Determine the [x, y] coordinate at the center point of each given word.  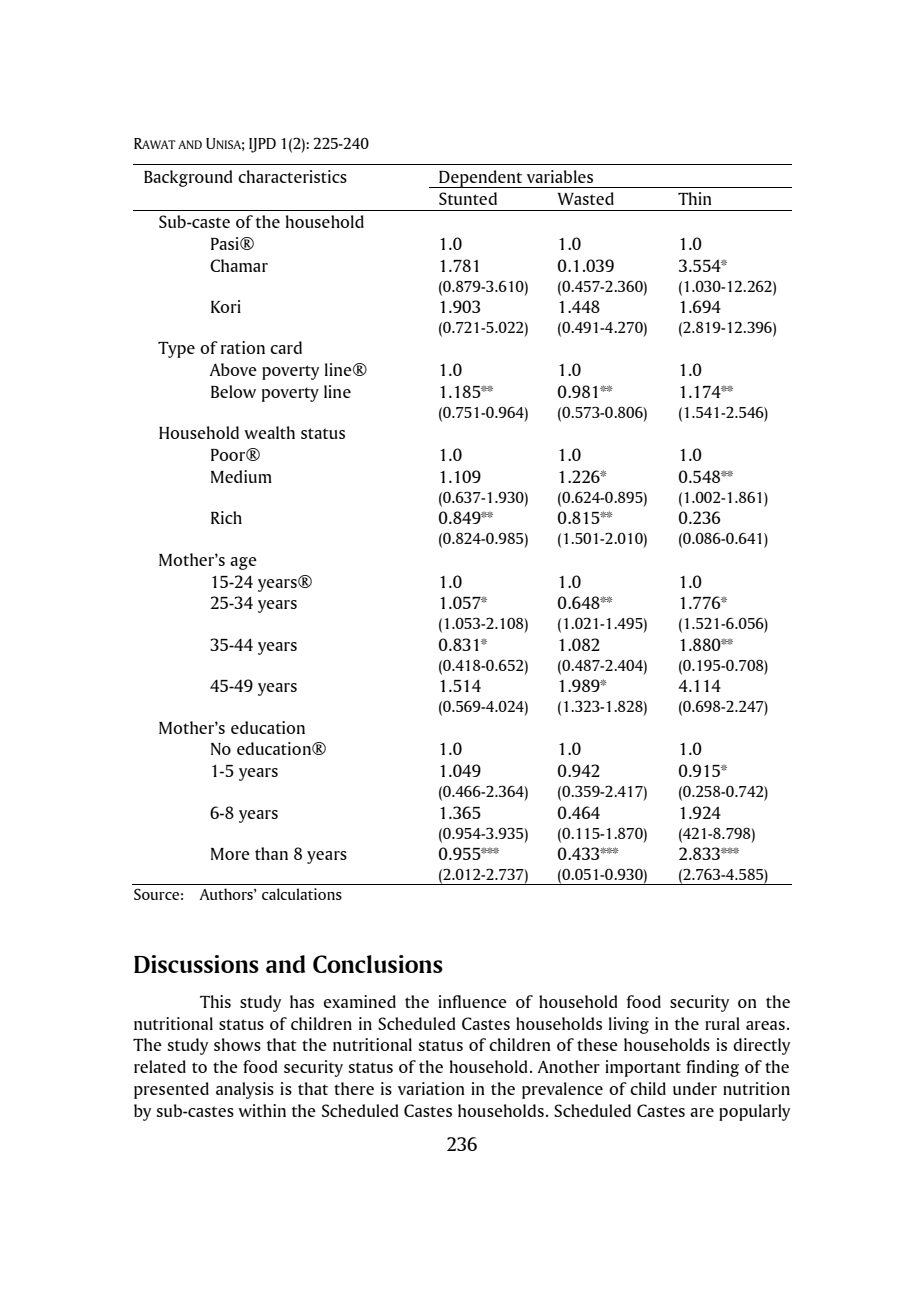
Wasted [585, 198]
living [629, 1025]
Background [188, 178]
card [286, 347]
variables [560, 176]
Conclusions [378, 964]
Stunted [468, 198]
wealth [269, 432]
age [243, 563]
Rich [226, 517]
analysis [245, 1090]
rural [722, 1023]
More [230, 854]
